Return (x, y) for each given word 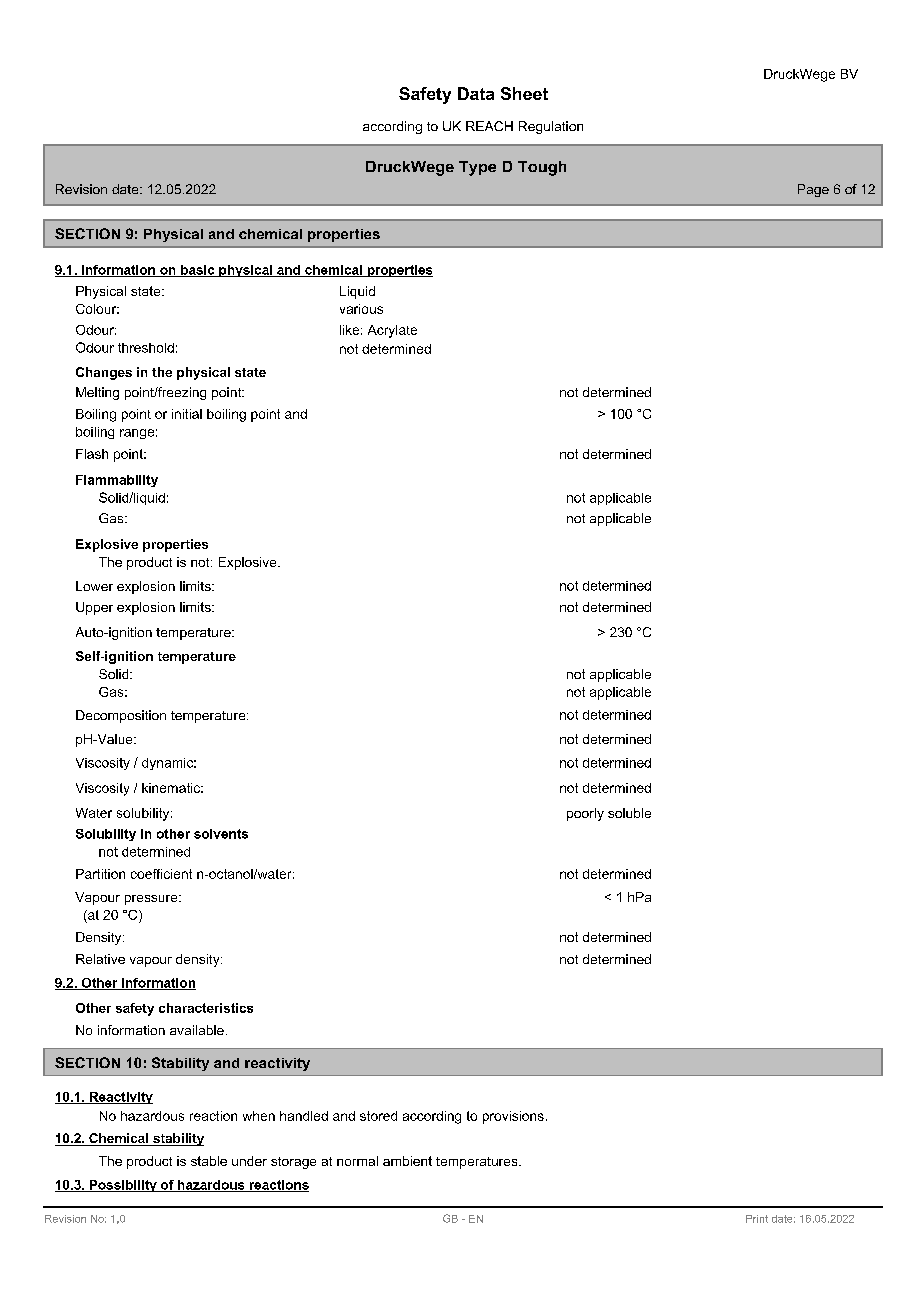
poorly (585, 814)
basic (198, 271)
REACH (489, 126)
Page (813, 190)
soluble (629, 813)
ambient (407, 1161)
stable (209, 1161)
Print (757, 1219)
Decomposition (121, 716)
